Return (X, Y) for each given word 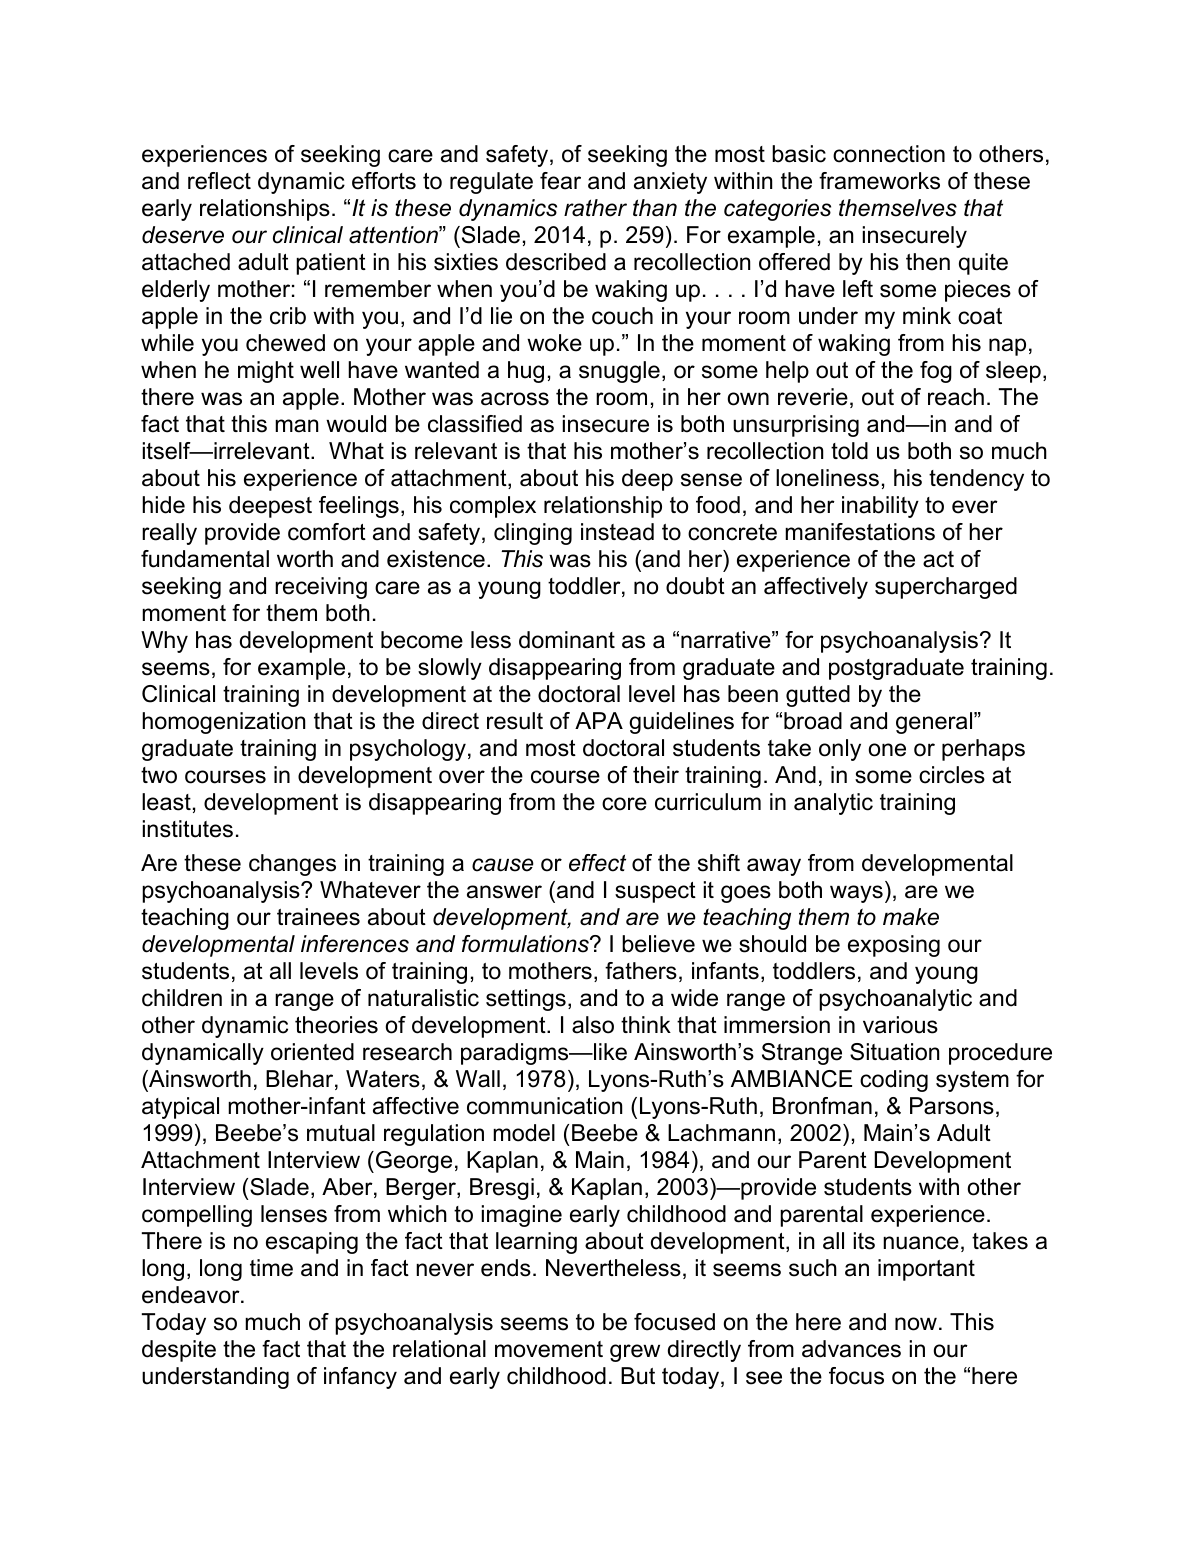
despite (179, 1351)
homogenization (223, 723)
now (916, 1324)
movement (549, 1349)
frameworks (879, 181)
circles (952, 775)
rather (595, 208)
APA (599, 720)
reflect (219, 181)
